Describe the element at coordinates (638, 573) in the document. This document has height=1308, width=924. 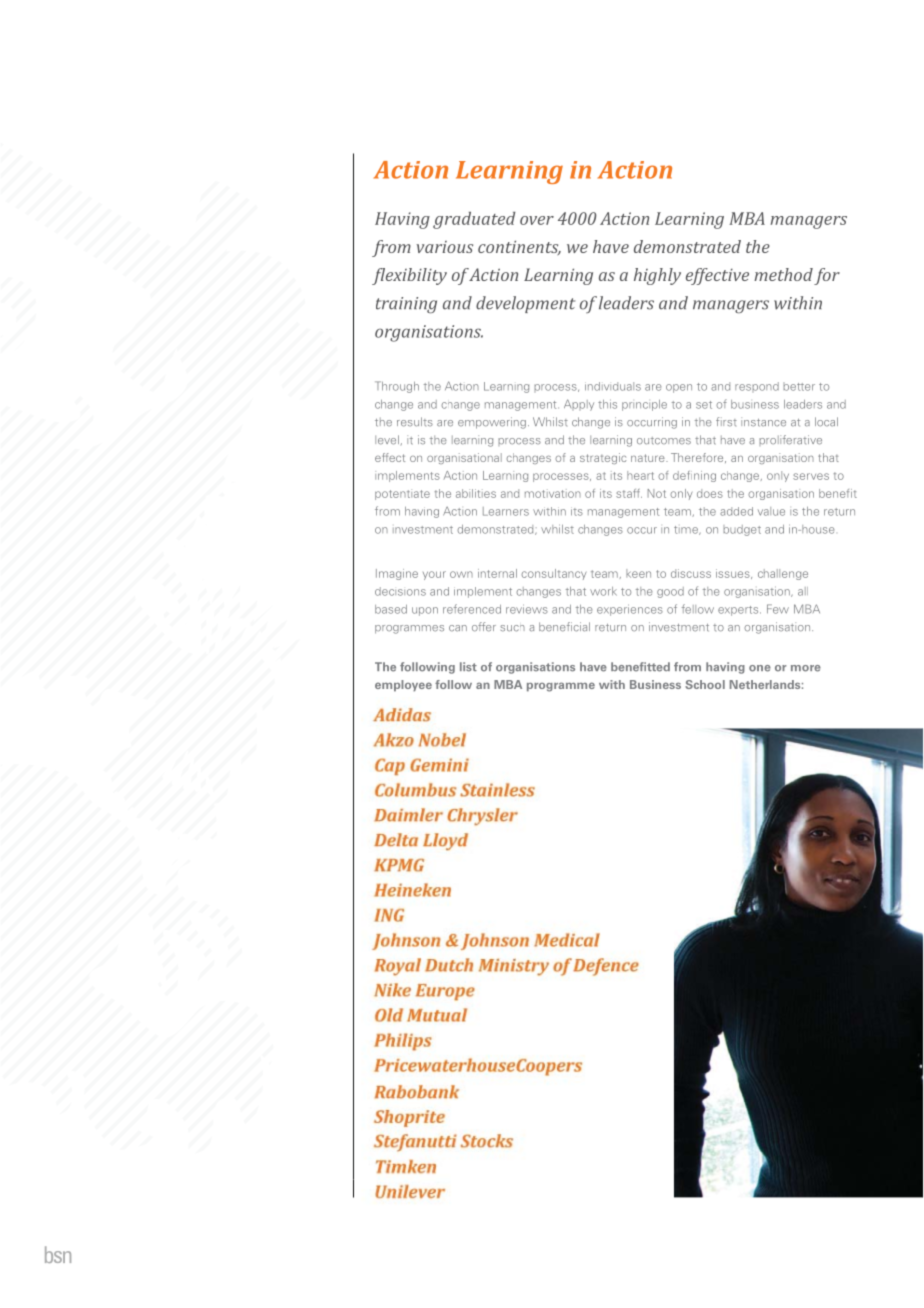
I see `keen` at that location.
